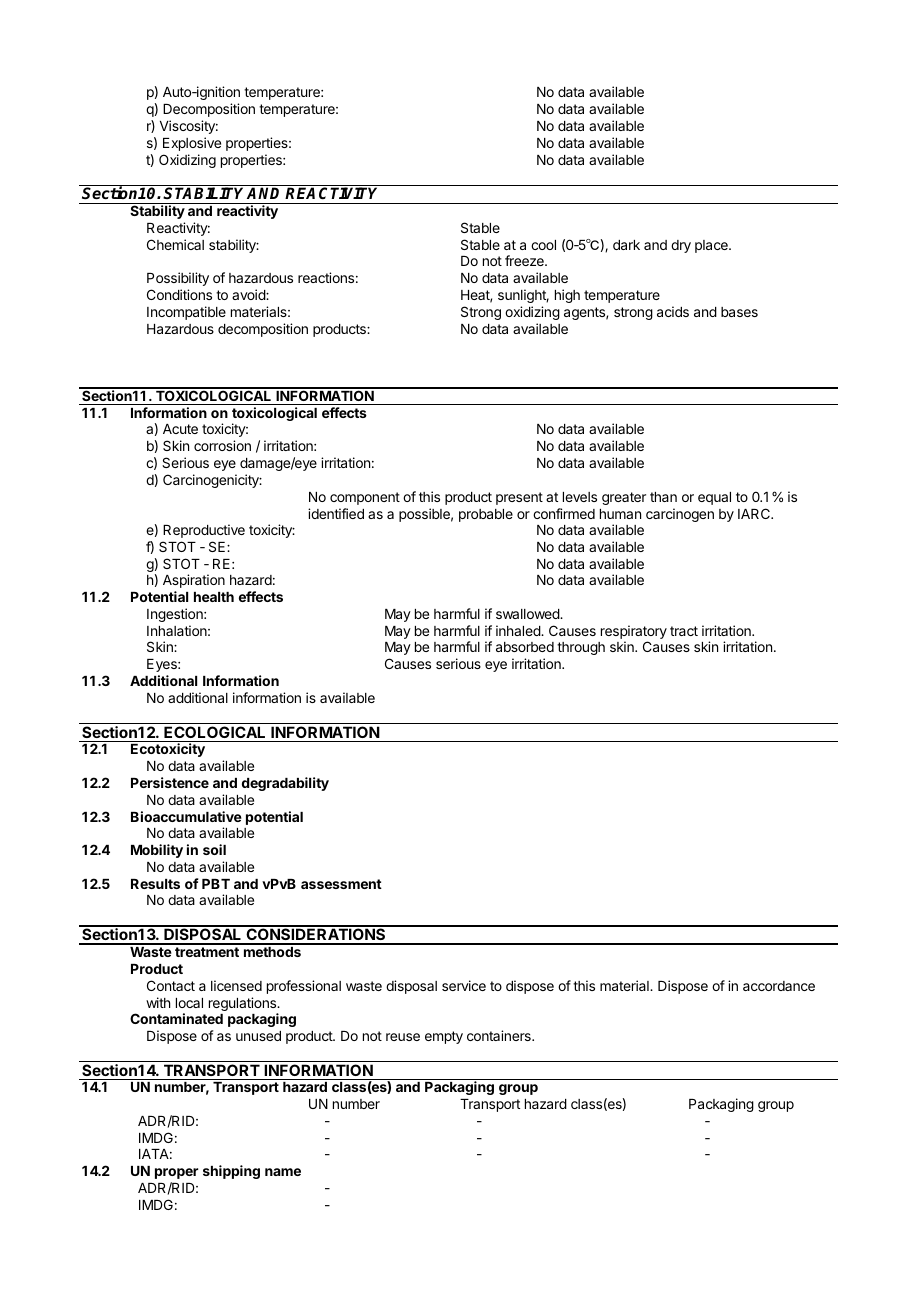 The width and height of the document is (924, 1308). What do you see at coordinates (464, 985) in the document?
I see `service` at bounding box center [464, 985].
